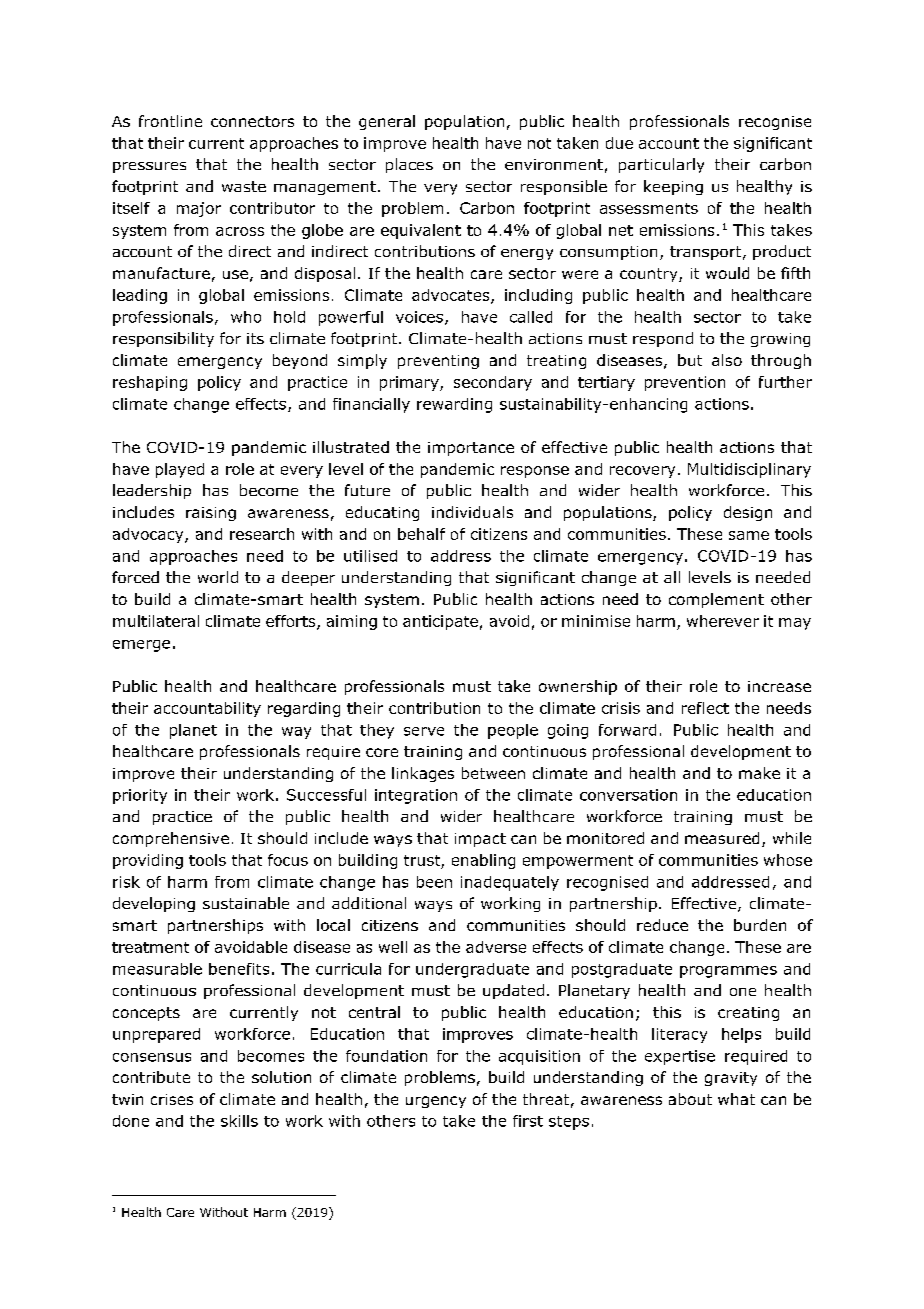 The image size is (924, 1309). Describe the element at coordinates (170, 121) in the page. I see `frontline` at that location.
